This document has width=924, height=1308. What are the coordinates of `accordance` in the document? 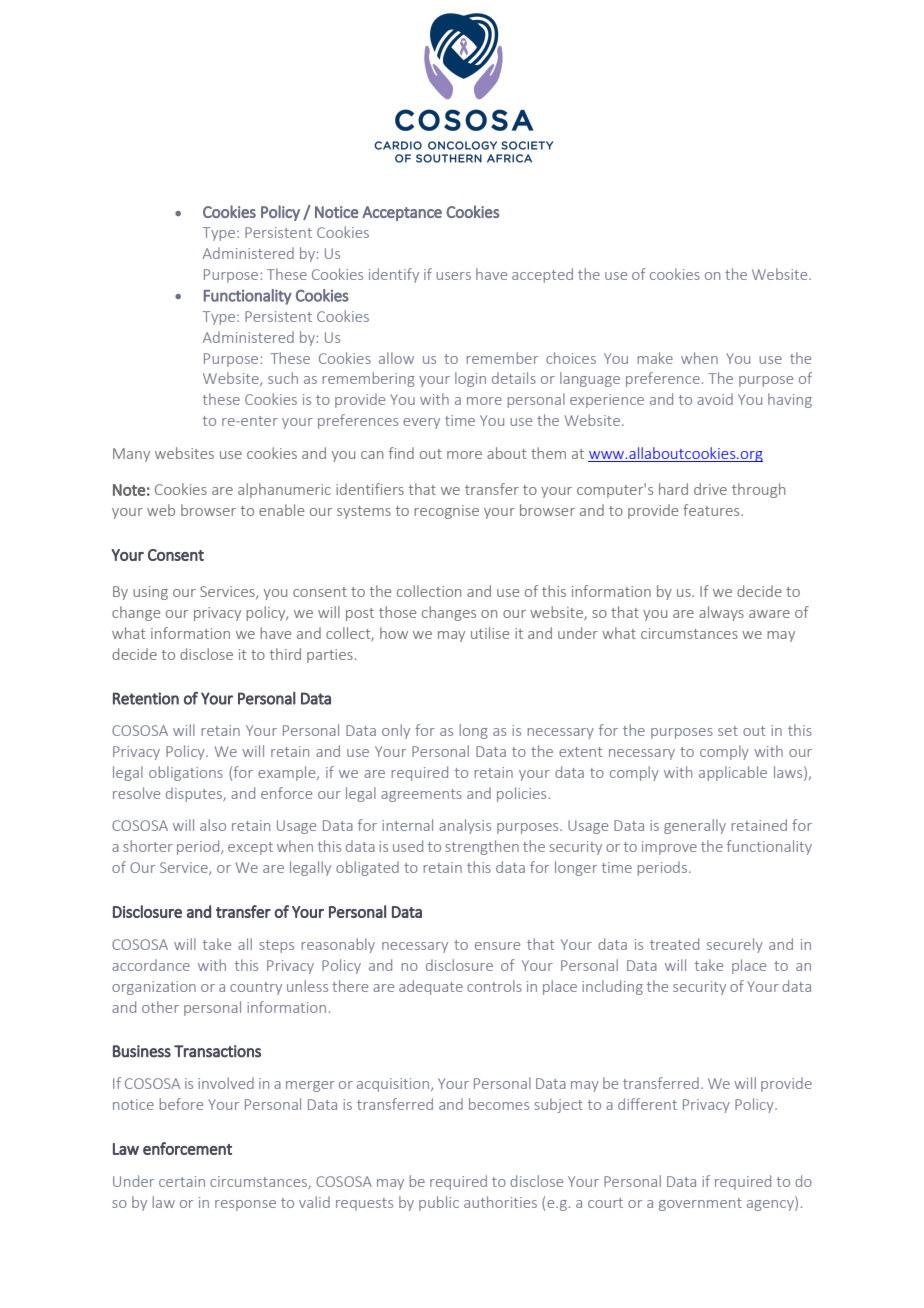 It's located at (151, 965).
